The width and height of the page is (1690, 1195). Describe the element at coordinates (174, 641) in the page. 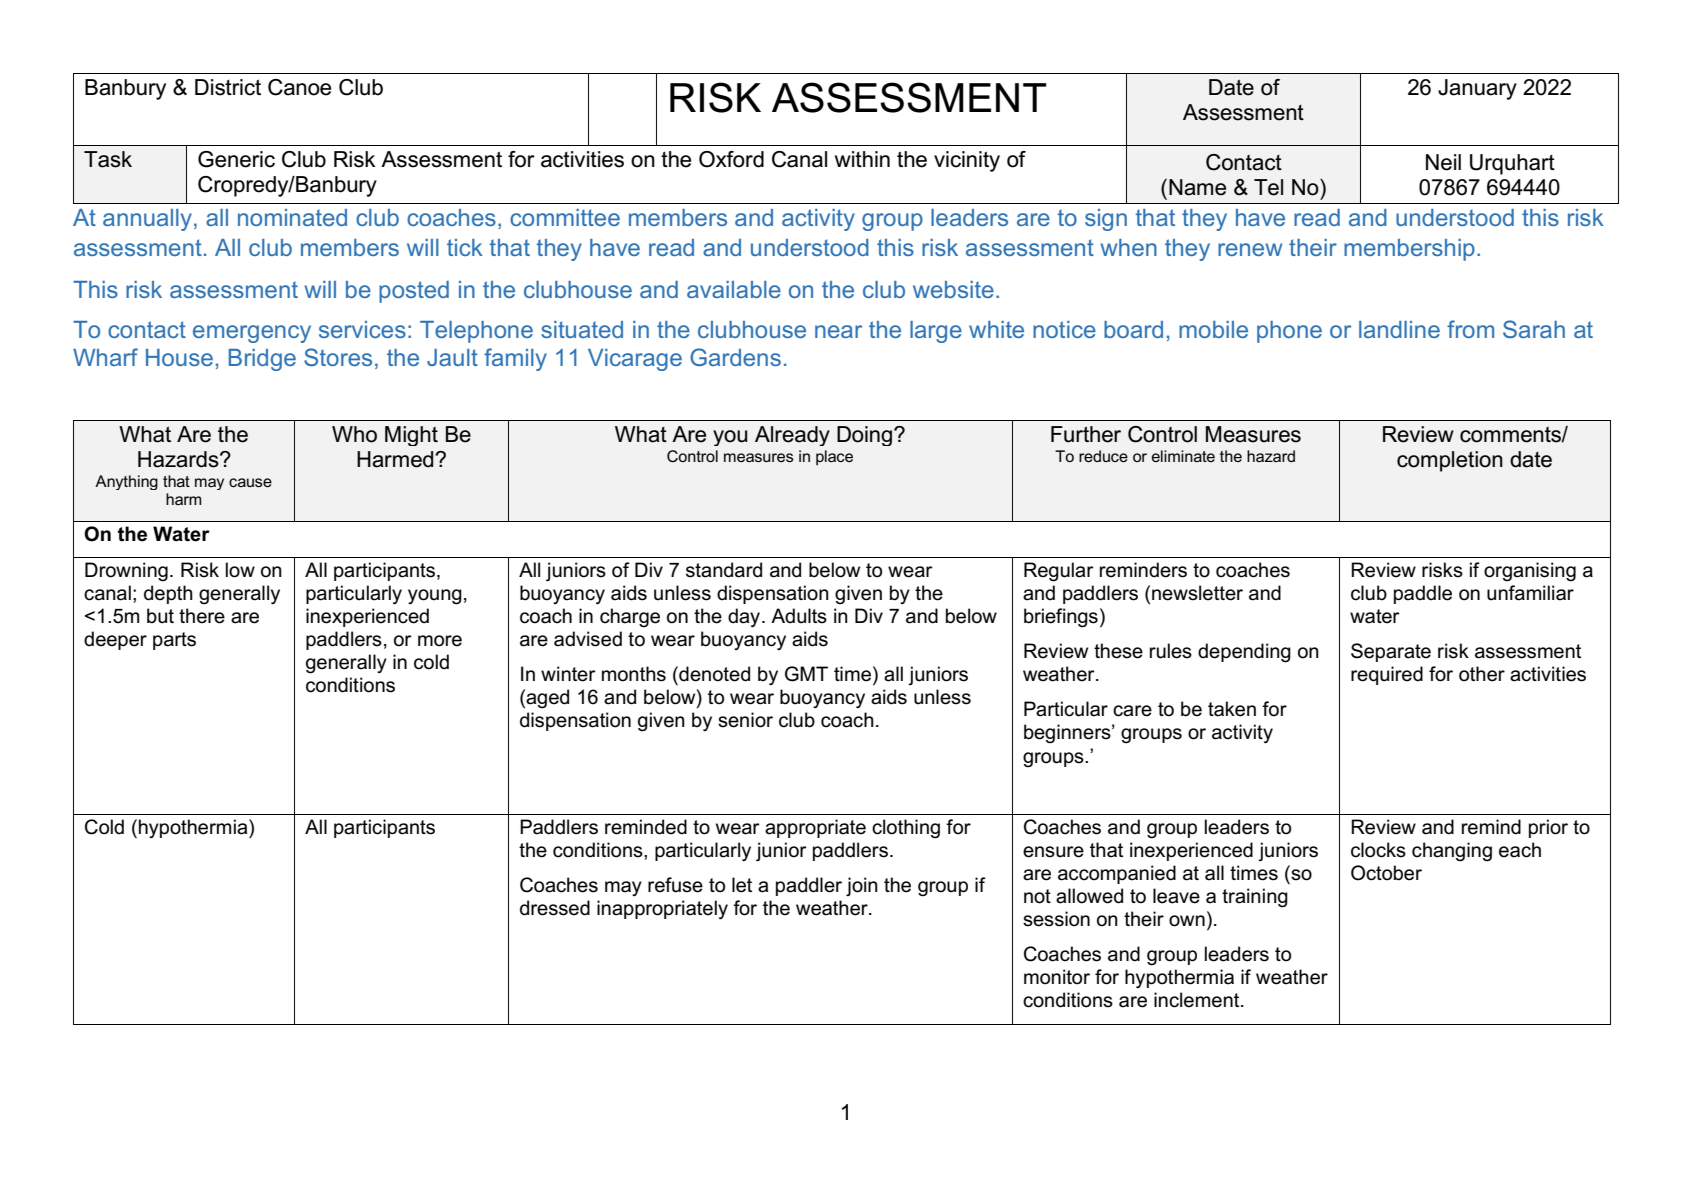

I see `parts` at that location.
